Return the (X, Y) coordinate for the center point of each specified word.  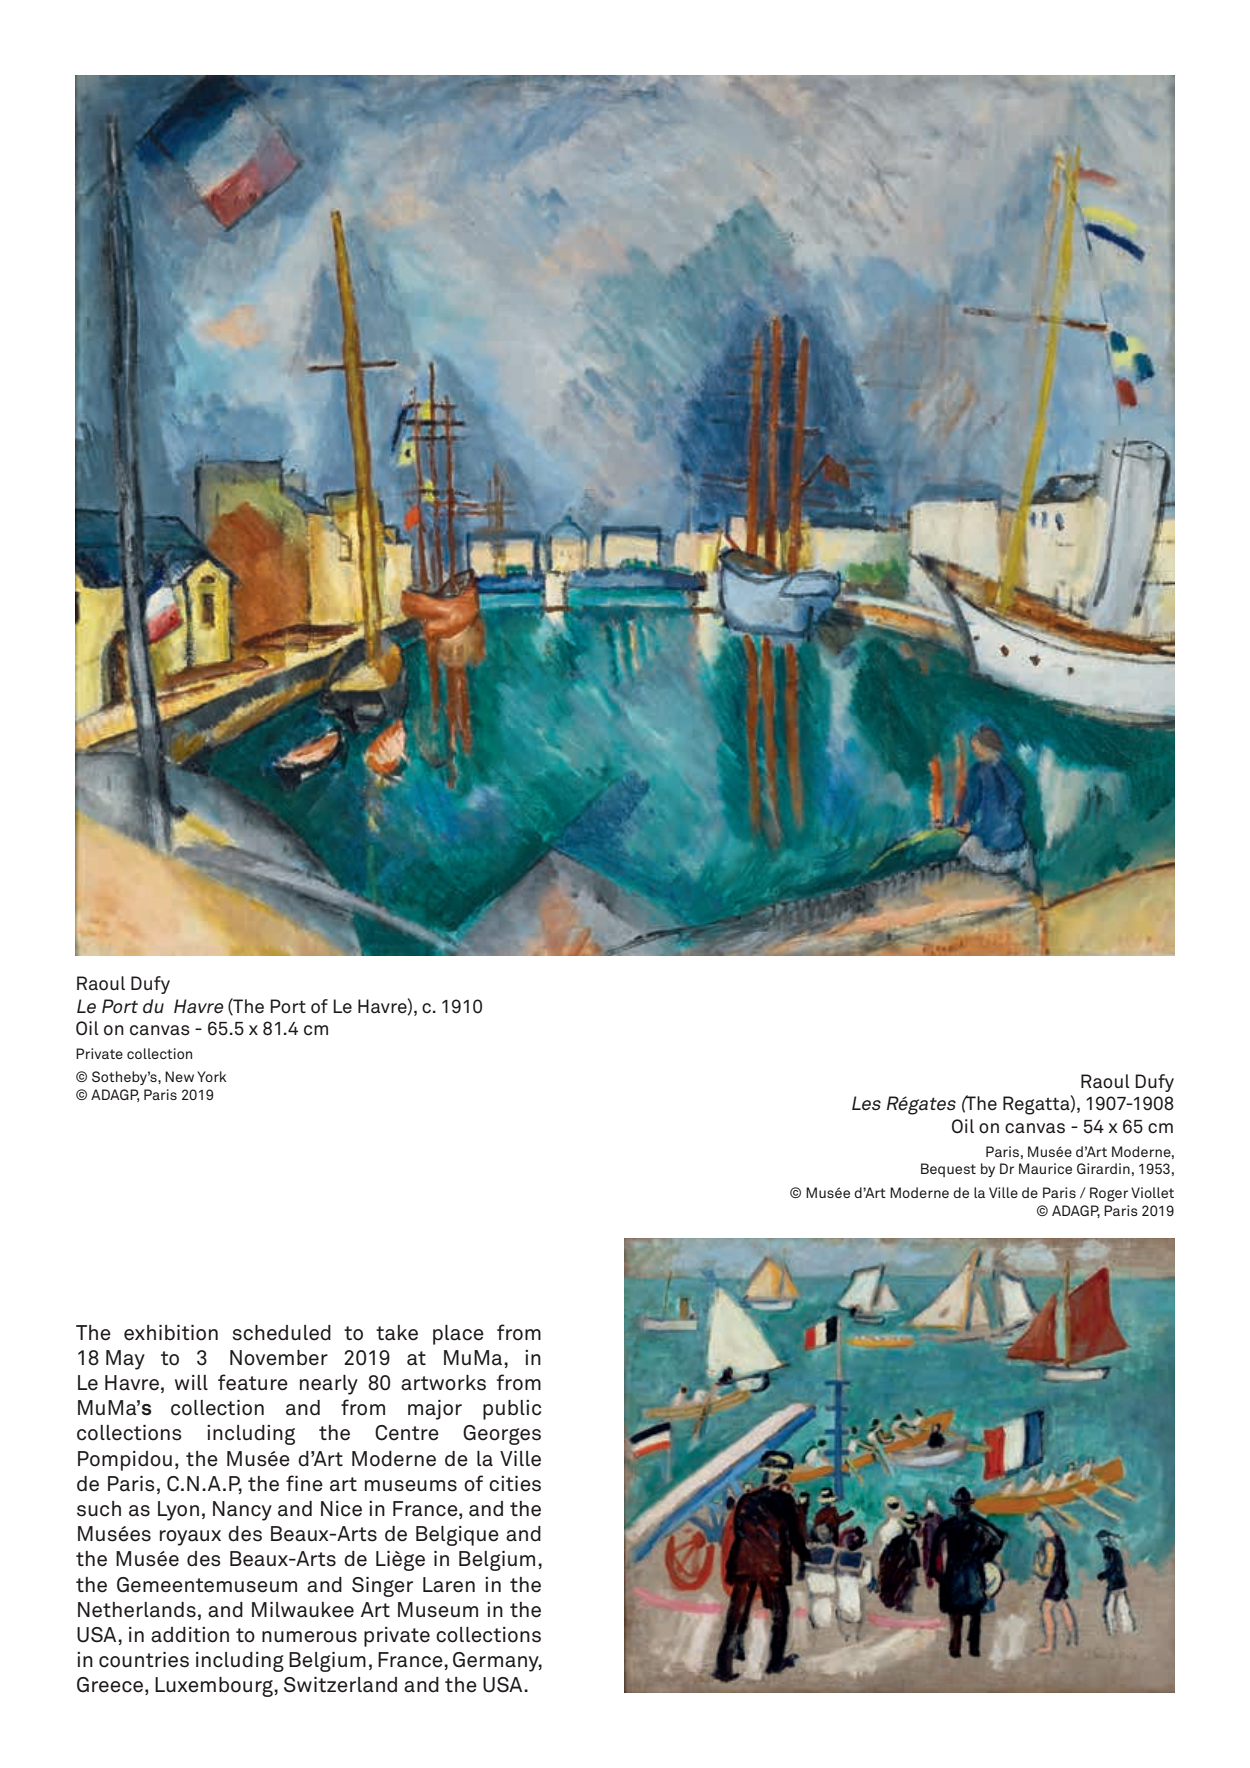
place (458, 1335)
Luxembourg (215, 1687)
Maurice (1045, 1168)
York (212, 1076)
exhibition (171, 1333)
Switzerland (340, 1685)
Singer (382, 1587)
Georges (502, 1435)
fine (304, 1483)
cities (515, 1484)
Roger (1109, 1194)
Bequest (948, 1170)
